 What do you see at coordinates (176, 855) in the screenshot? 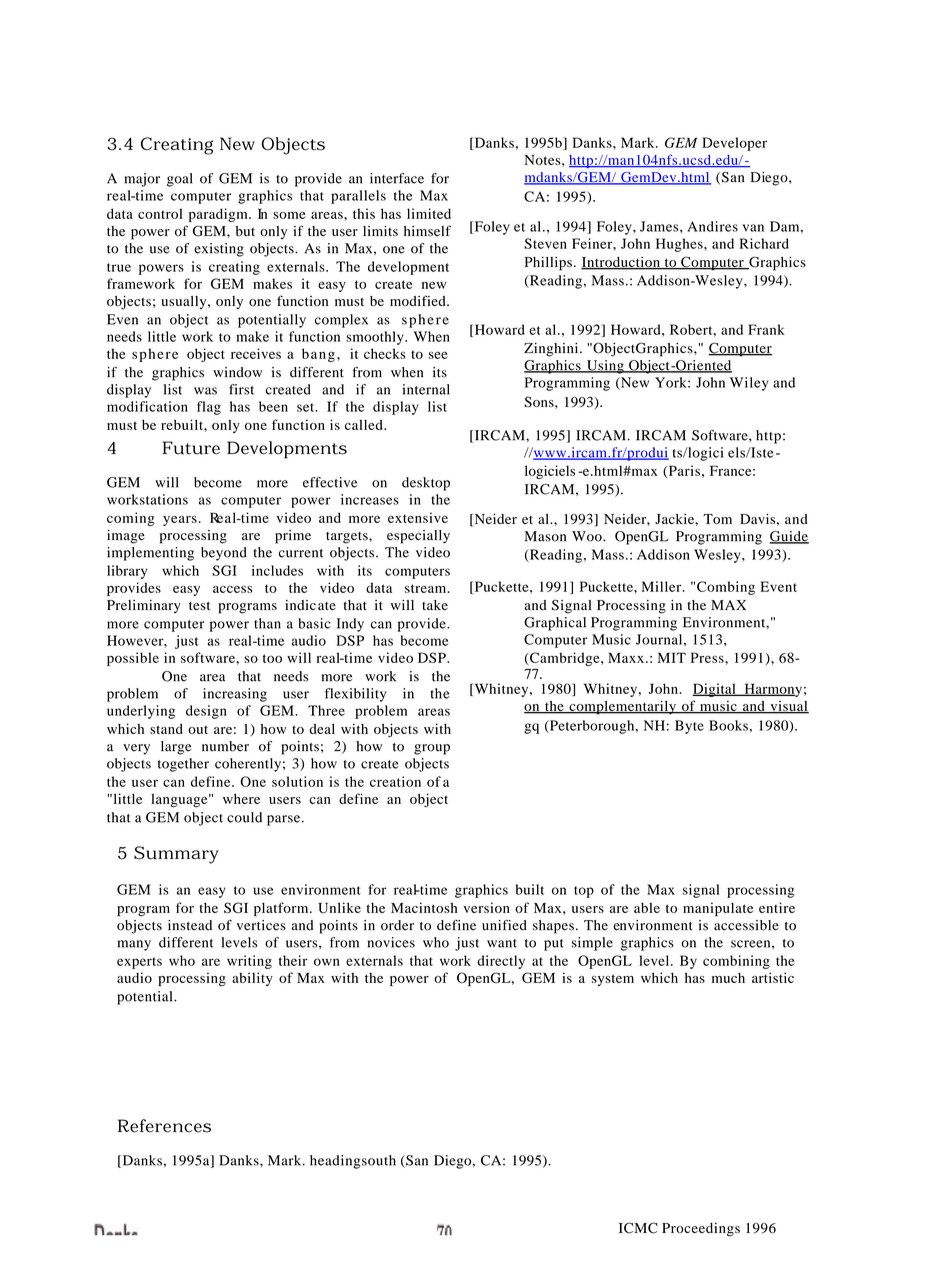
I see `Summary` at bounding box center [176, 855].
